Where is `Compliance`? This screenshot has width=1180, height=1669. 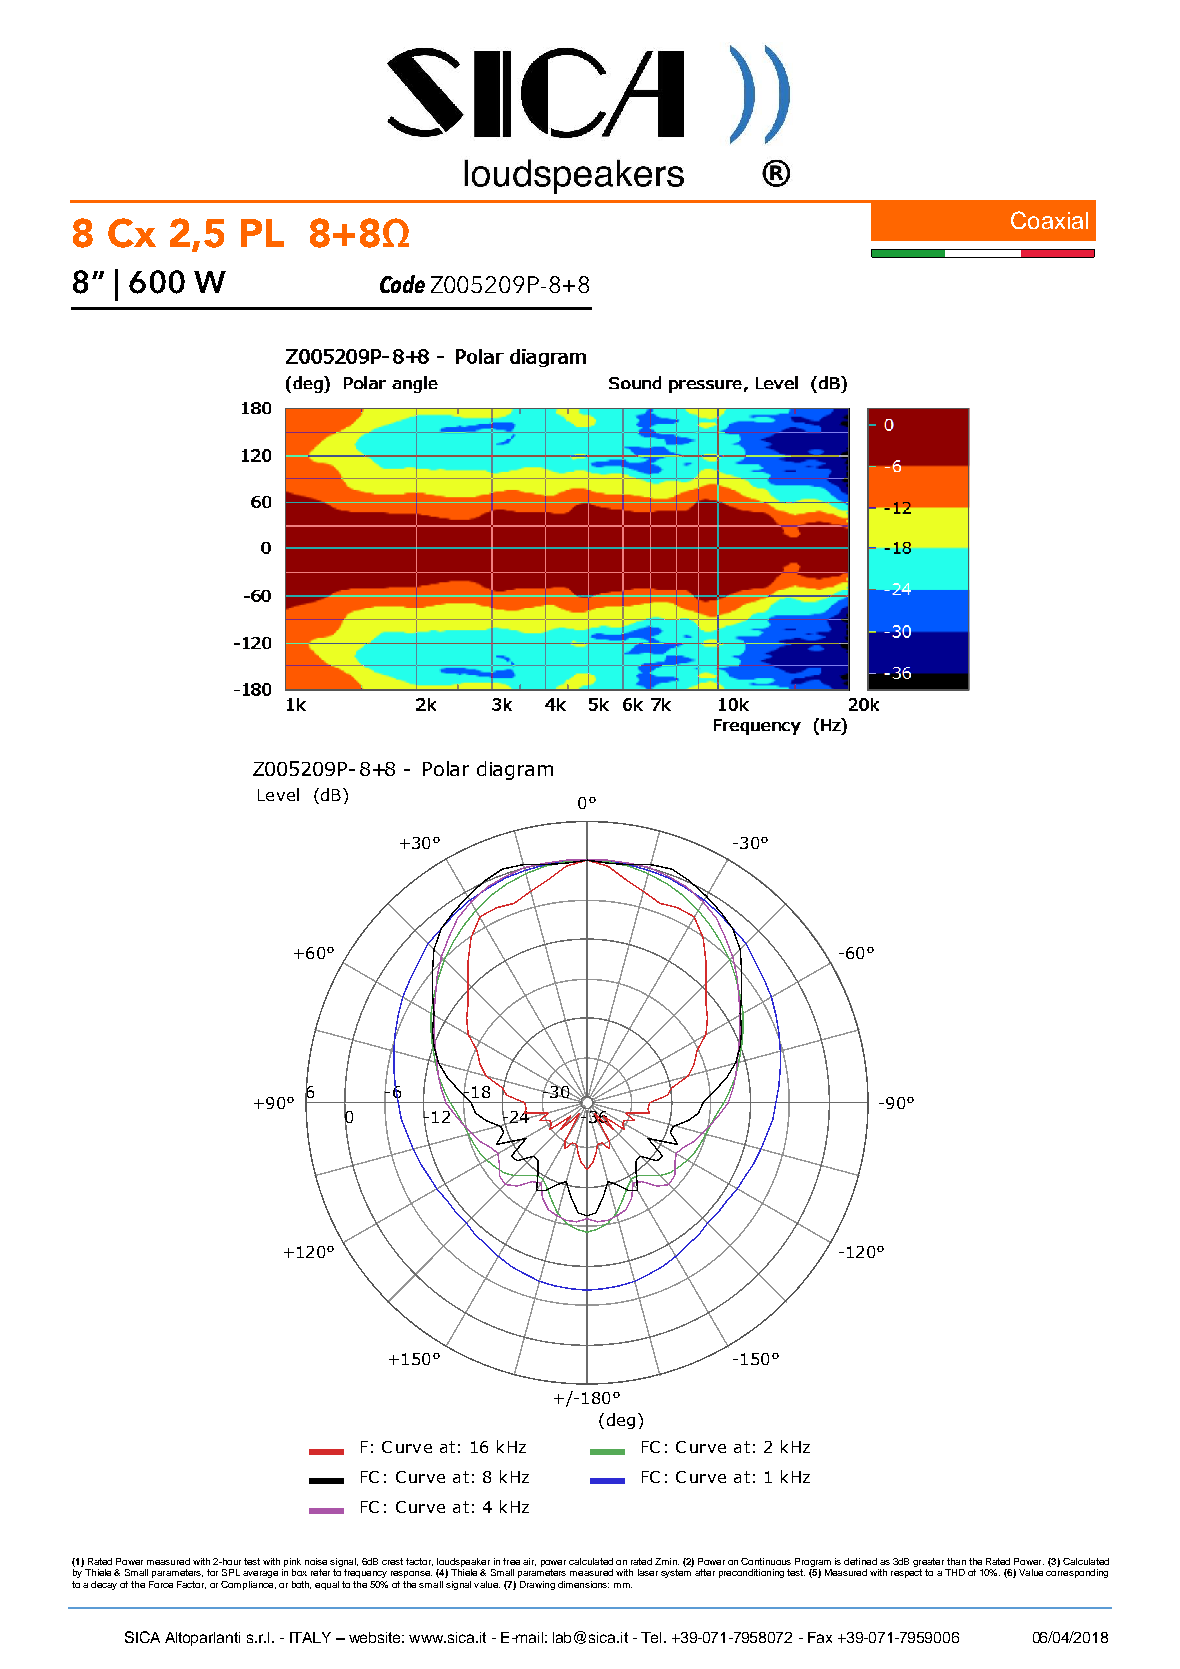
Compliance is located at coordinates (248, 1585).
